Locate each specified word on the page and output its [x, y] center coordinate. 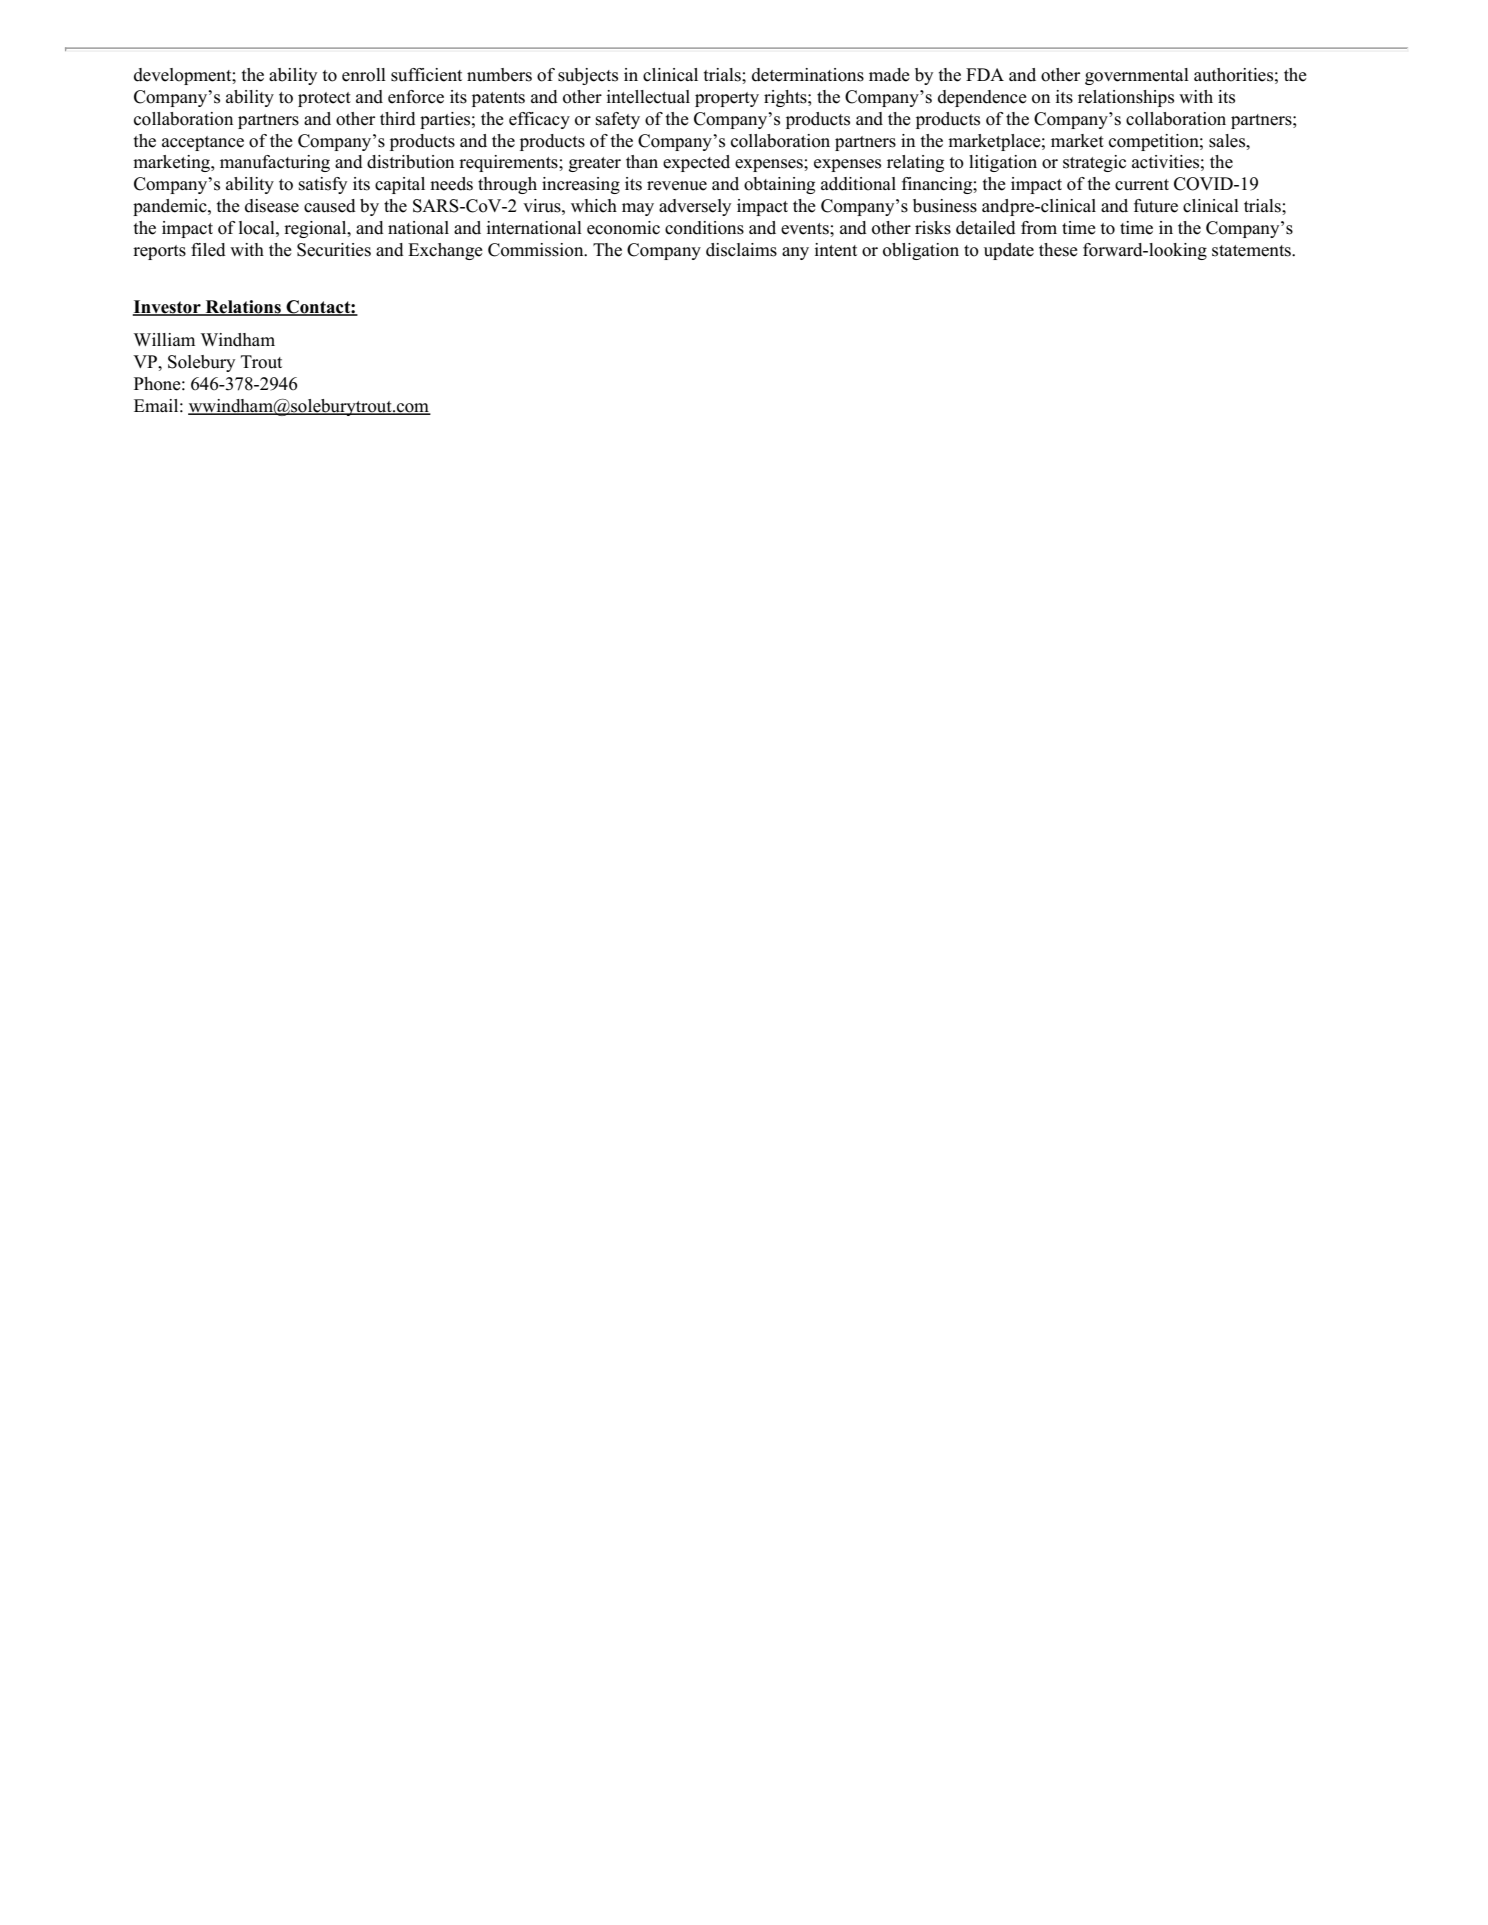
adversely [695, 207]
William [164, 339]
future [1156, 206]
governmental [1137, 76]
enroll [364, 75]
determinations [808, 75]
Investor [168, 308]
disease [272, 206]
